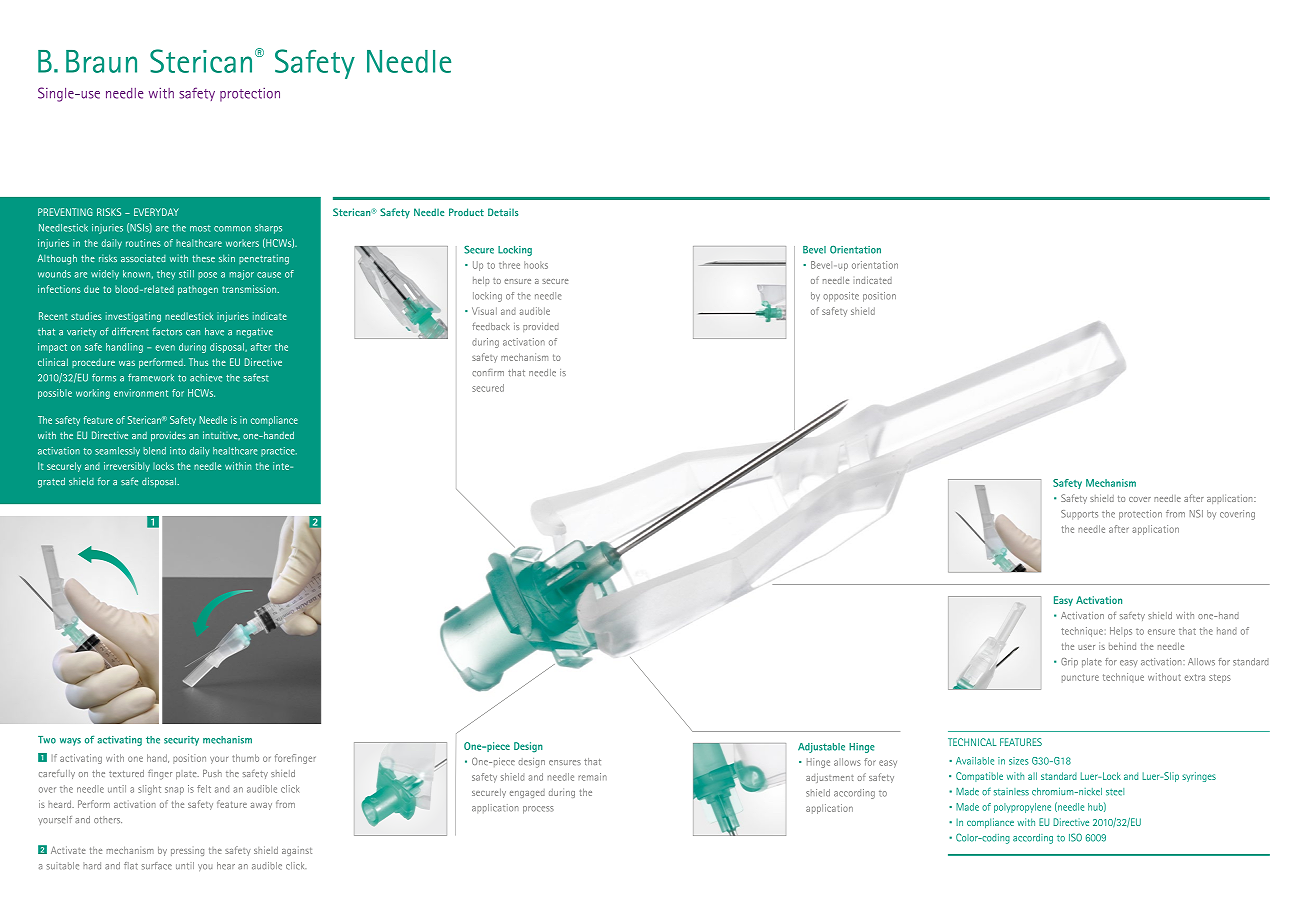  I want to click on irreversibly, so click(127, 467).
